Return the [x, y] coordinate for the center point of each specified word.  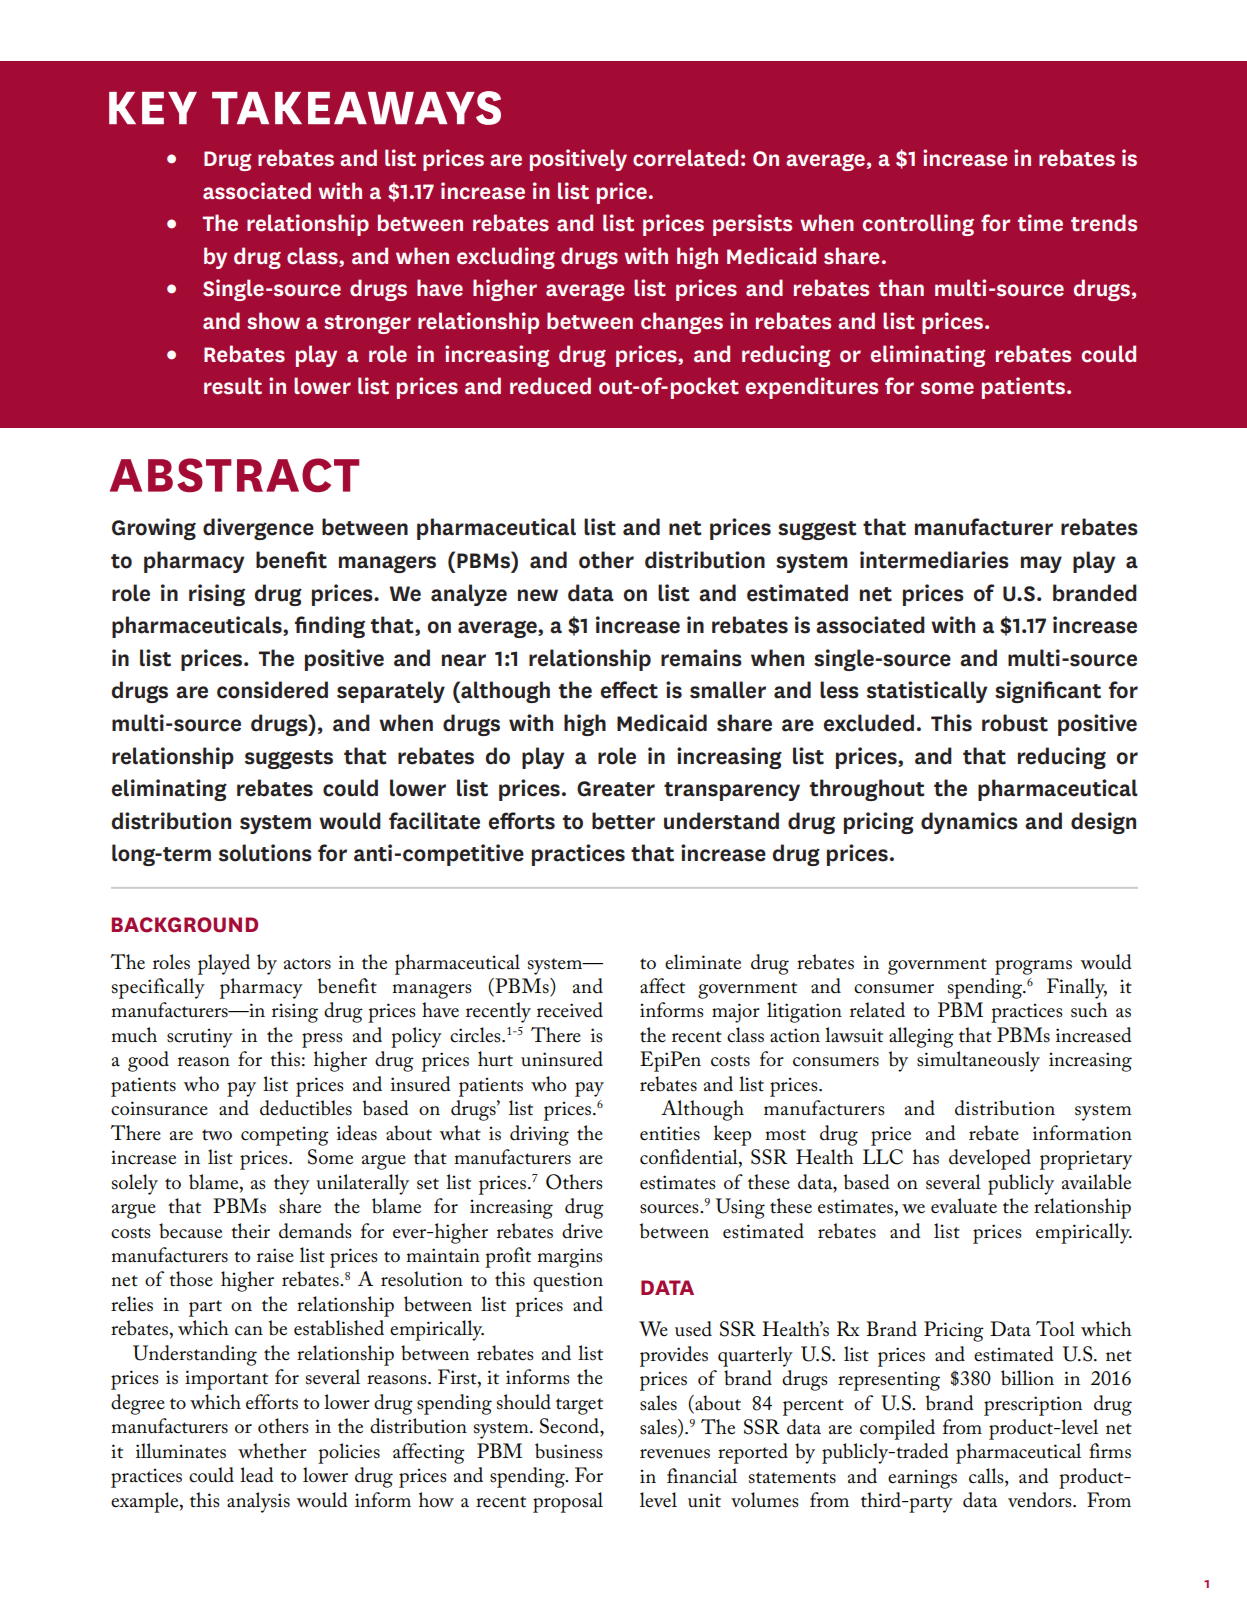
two [217, 1135]
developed [990, 1159]
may [1041, 564]
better [623, 821]
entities [670, 1133]
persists [752, 225]
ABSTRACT [235, 475]
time [1040, 223]
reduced [550, 386]
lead [257, 1475]
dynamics [969, 823]
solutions [265, 853]
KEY [153, 108]
